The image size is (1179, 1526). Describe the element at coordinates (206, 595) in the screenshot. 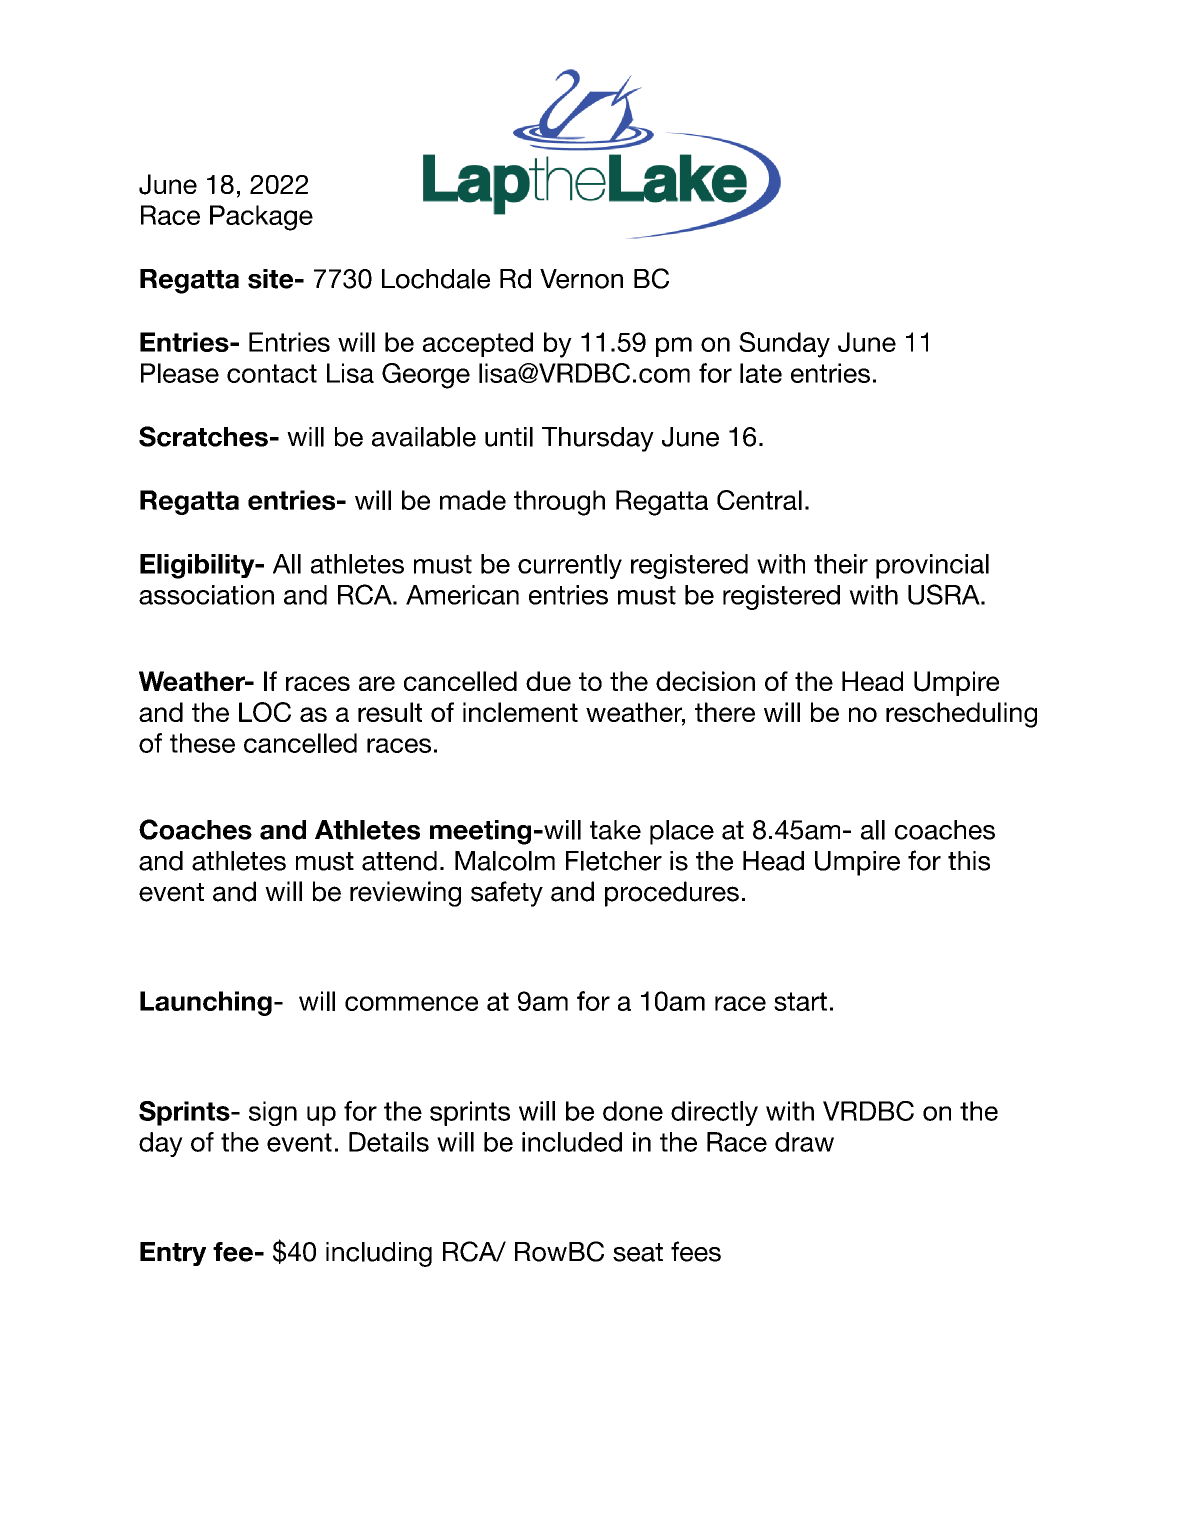

I see `association` at that location.
